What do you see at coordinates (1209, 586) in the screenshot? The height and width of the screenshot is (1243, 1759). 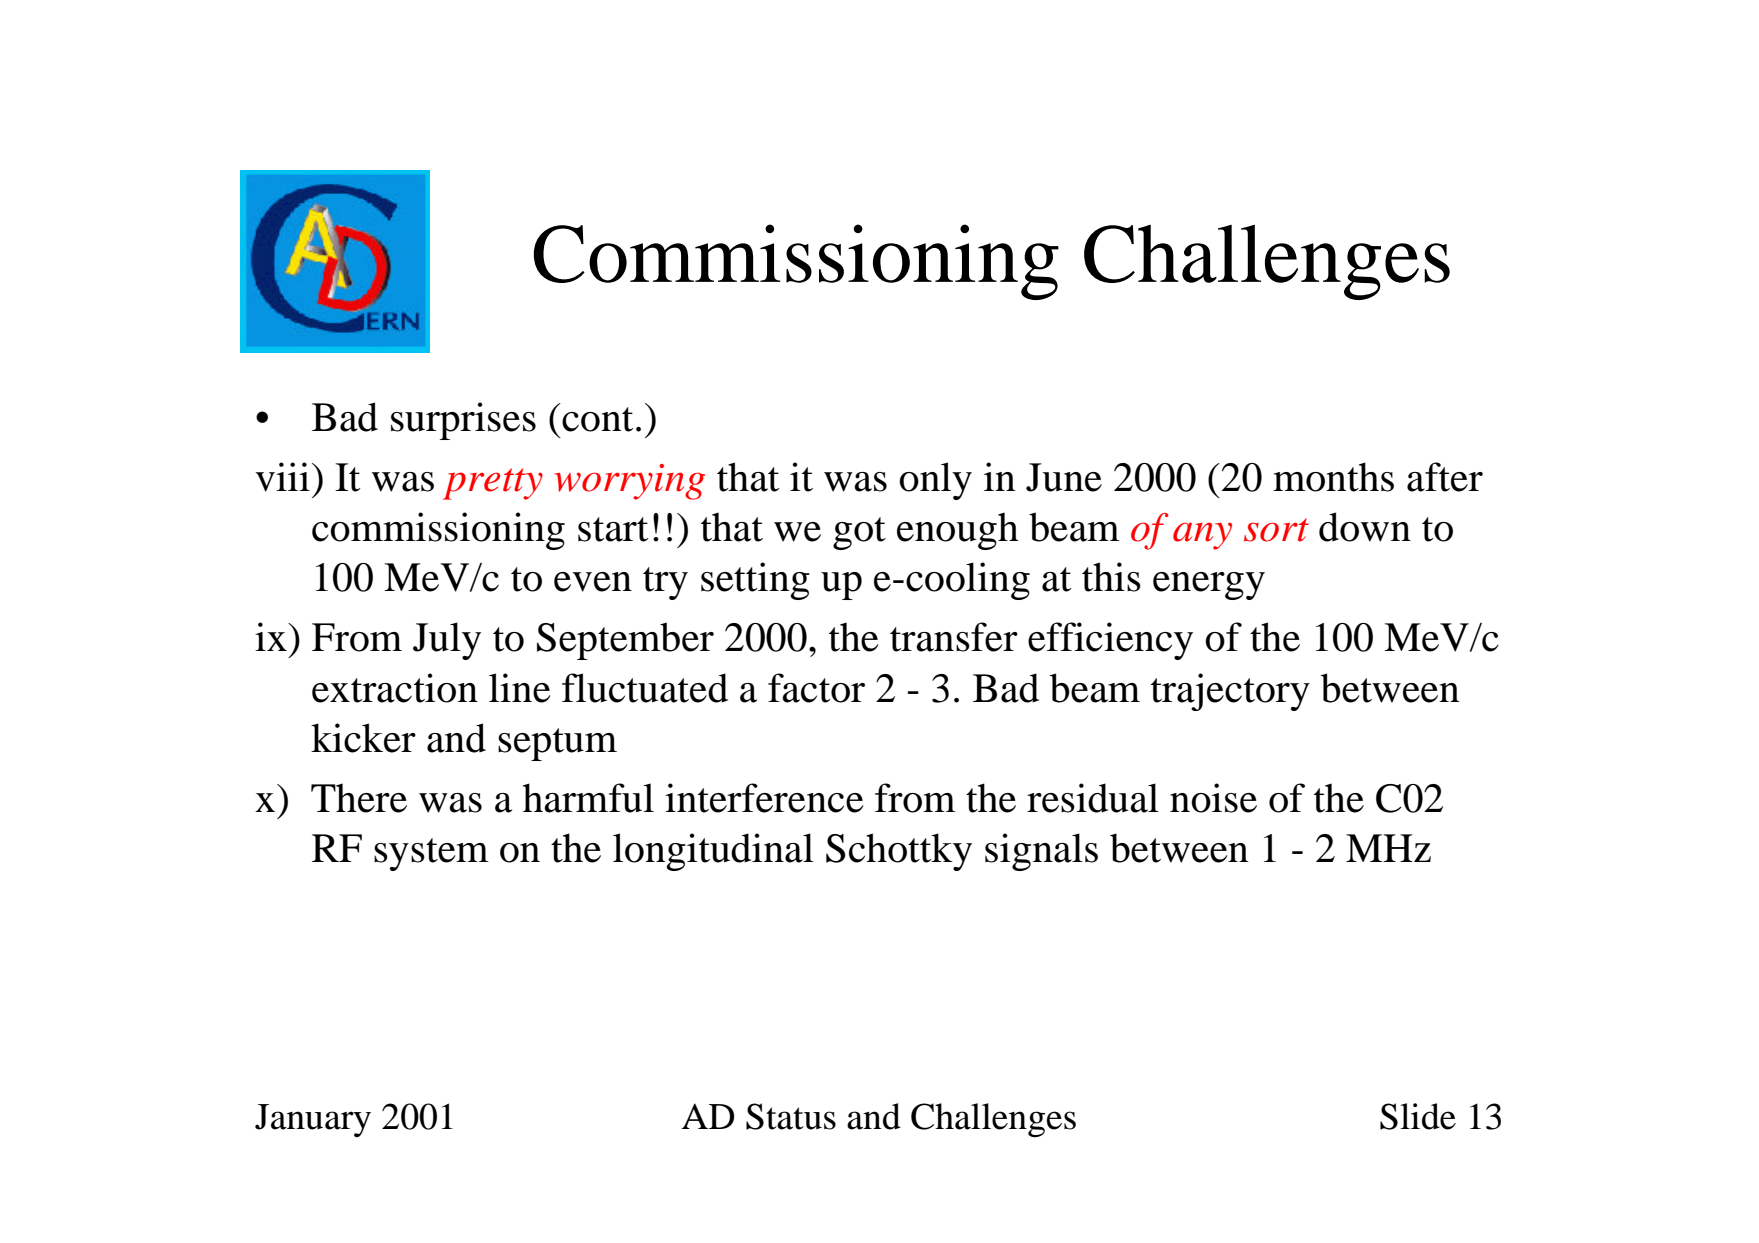 I see `energy` at bounding box center [1209, 586].
